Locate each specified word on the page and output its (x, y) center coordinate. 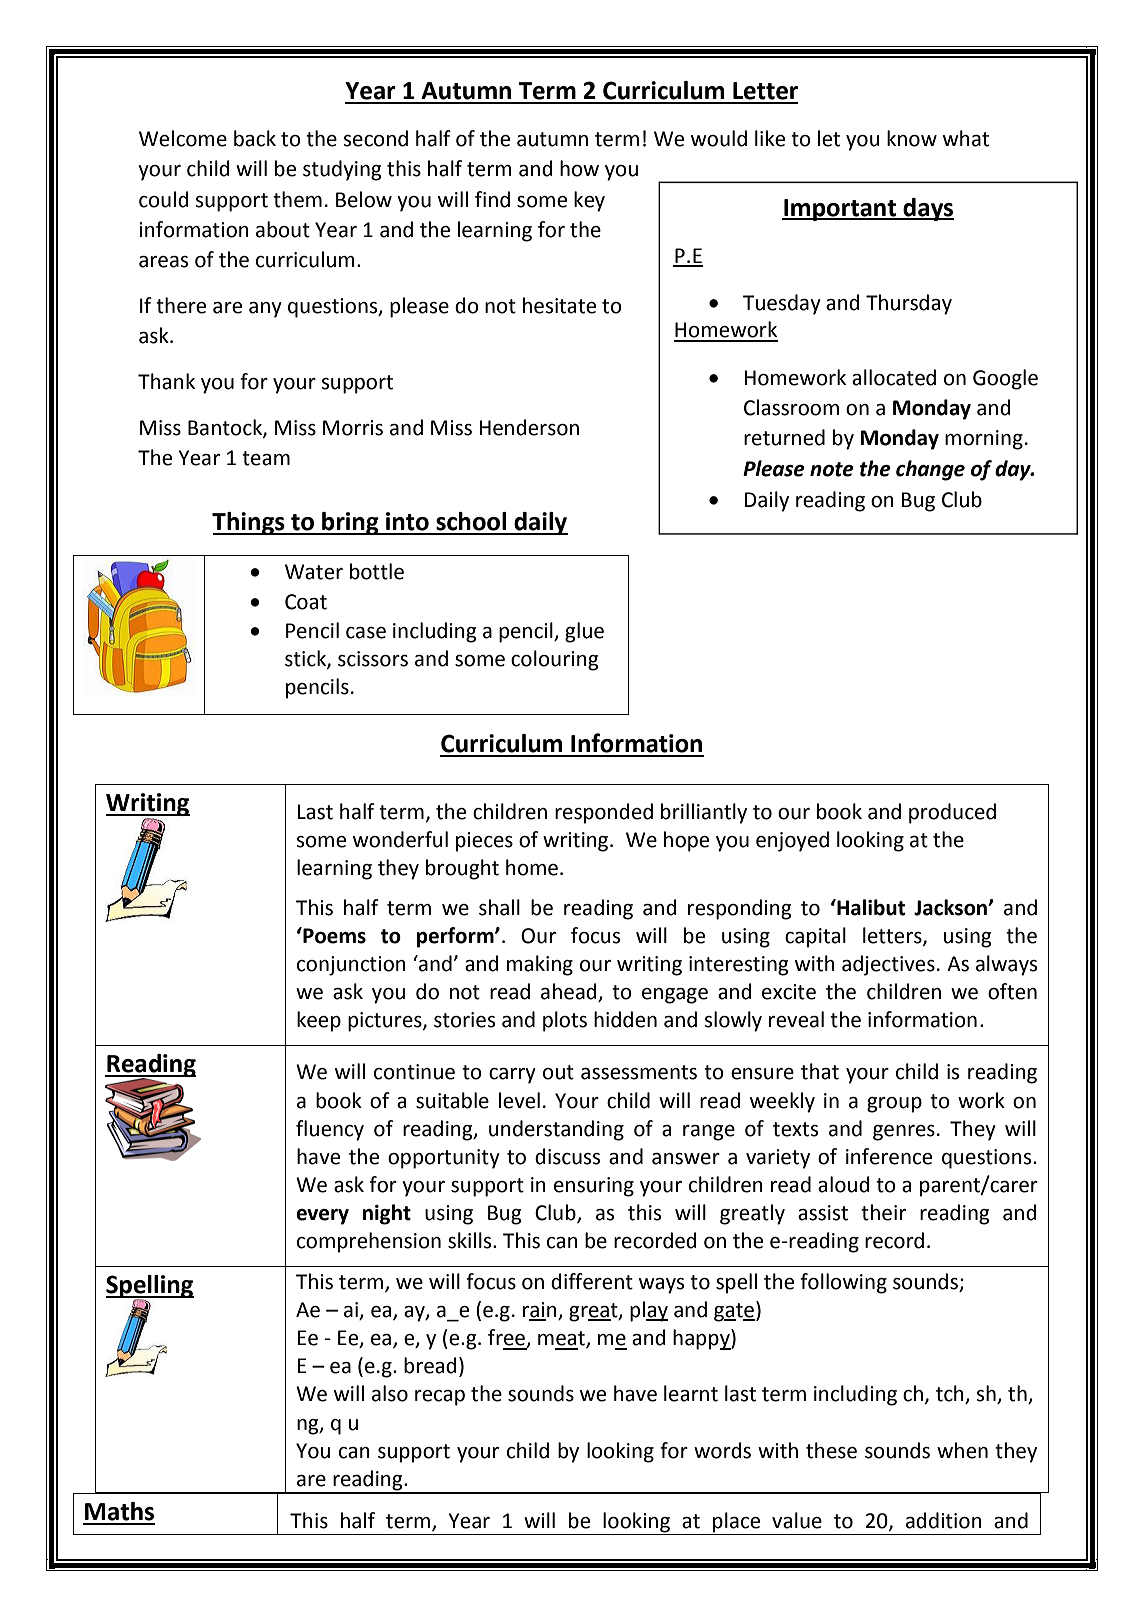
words (722, 1450)
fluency (330, 1130)
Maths (119, 1511)
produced (952, 813)
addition (944, 1520)
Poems (333, 935)
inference (889, 1156)
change (930, 470)
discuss (567, 1156)
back (255, 138)
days (927, 209)
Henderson (529, 427)
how (579, 168)
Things (249, 523)
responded (604, 813)
